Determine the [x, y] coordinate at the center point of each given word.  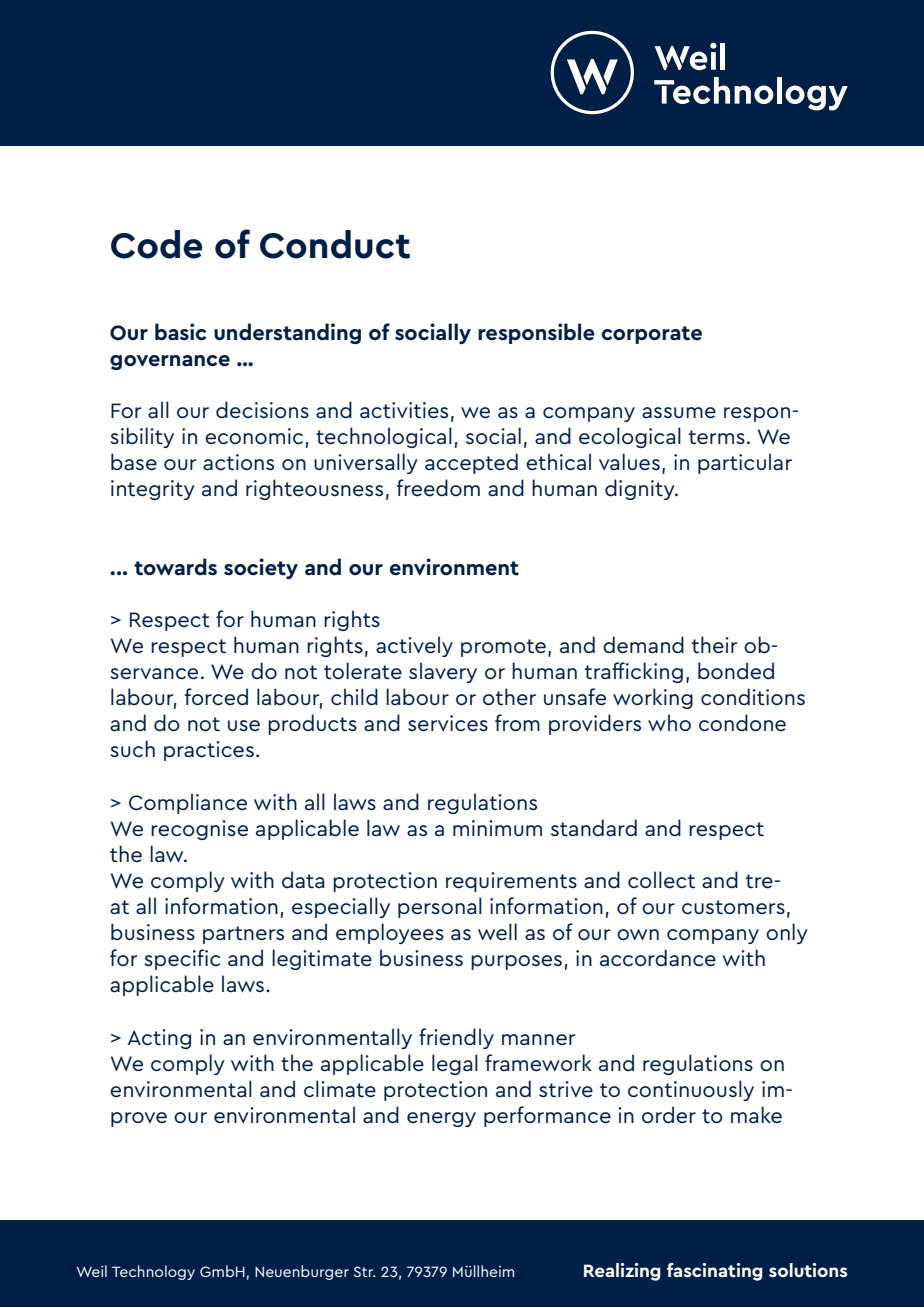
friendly [456, 1038]
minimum [497, 828]
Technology [153, 1272]
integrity [153, 490]
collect [661, 880]
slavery [443, 672]
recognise [199, 830]
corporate [651, 335]
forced [216, 697]
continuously [691, 1090]
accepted [471, 463]
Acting [159, 1039]
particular [745, 463]
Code [156, 244]
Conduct [335, 244]
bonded [736, 671]
